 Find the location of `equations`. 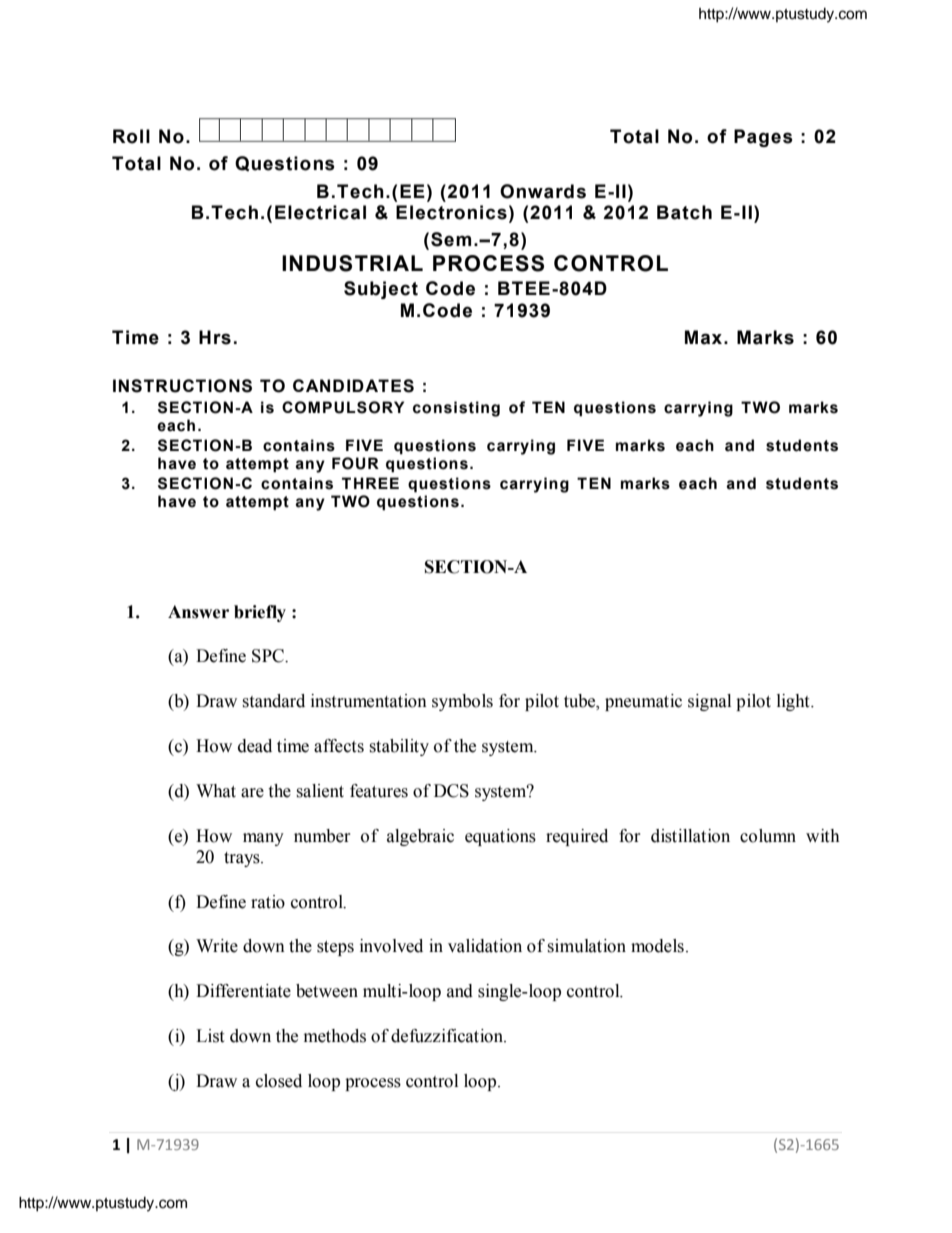

equations is located at coordinates (500, 837).
